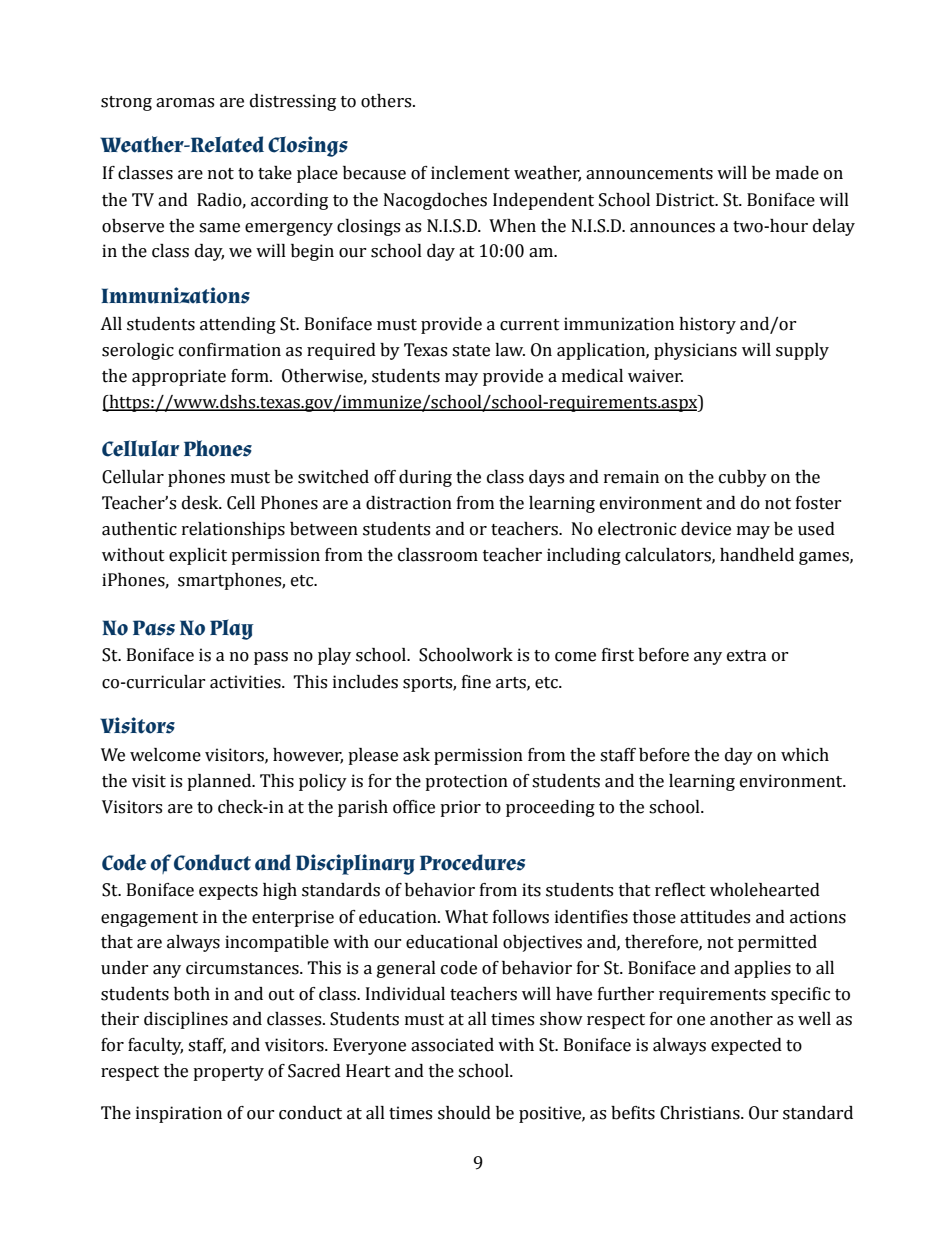  I want to click on expects, so click(228, 892).
